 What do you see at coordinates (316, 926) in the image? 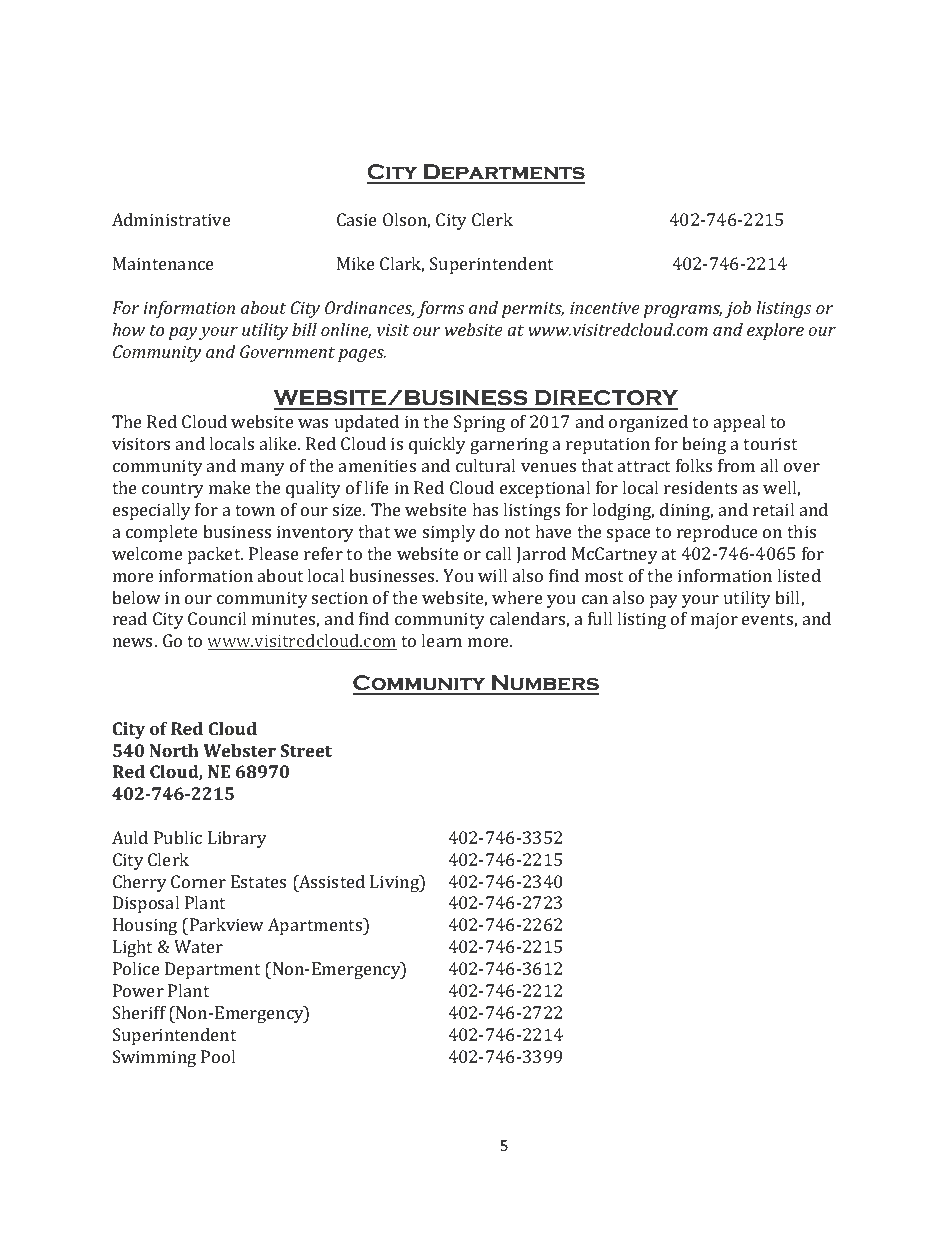
I see `Apartments` at bounding box center [316, 926].
